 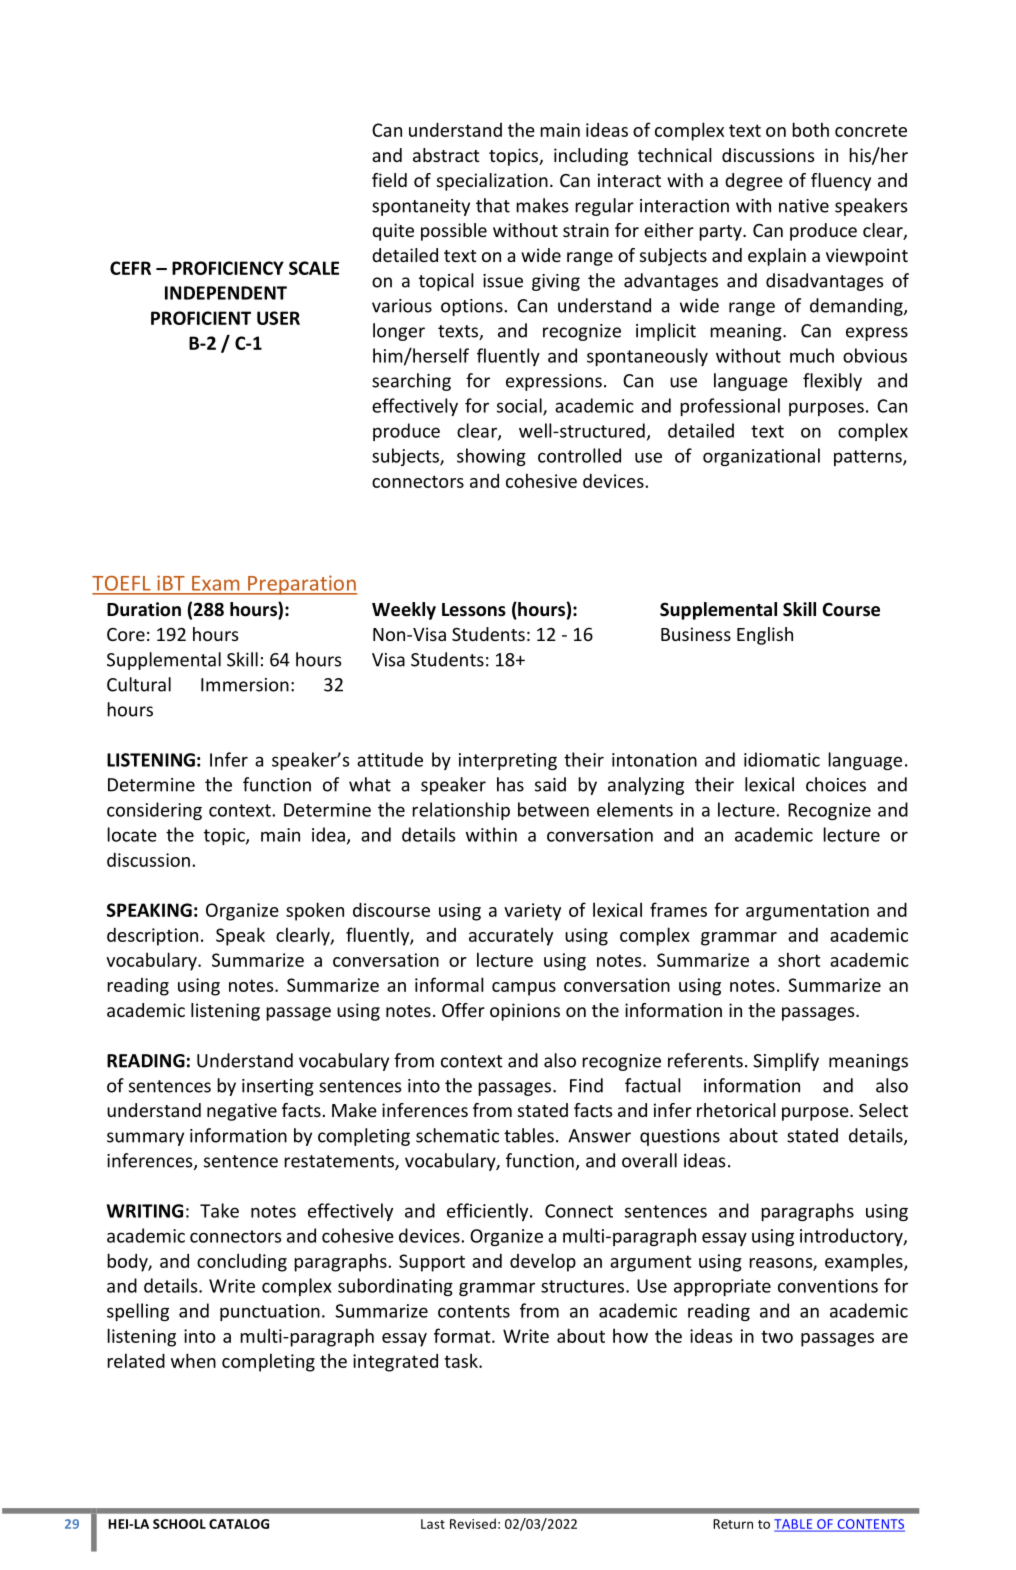 I want to click on considering, so click(x=154, y=811).
